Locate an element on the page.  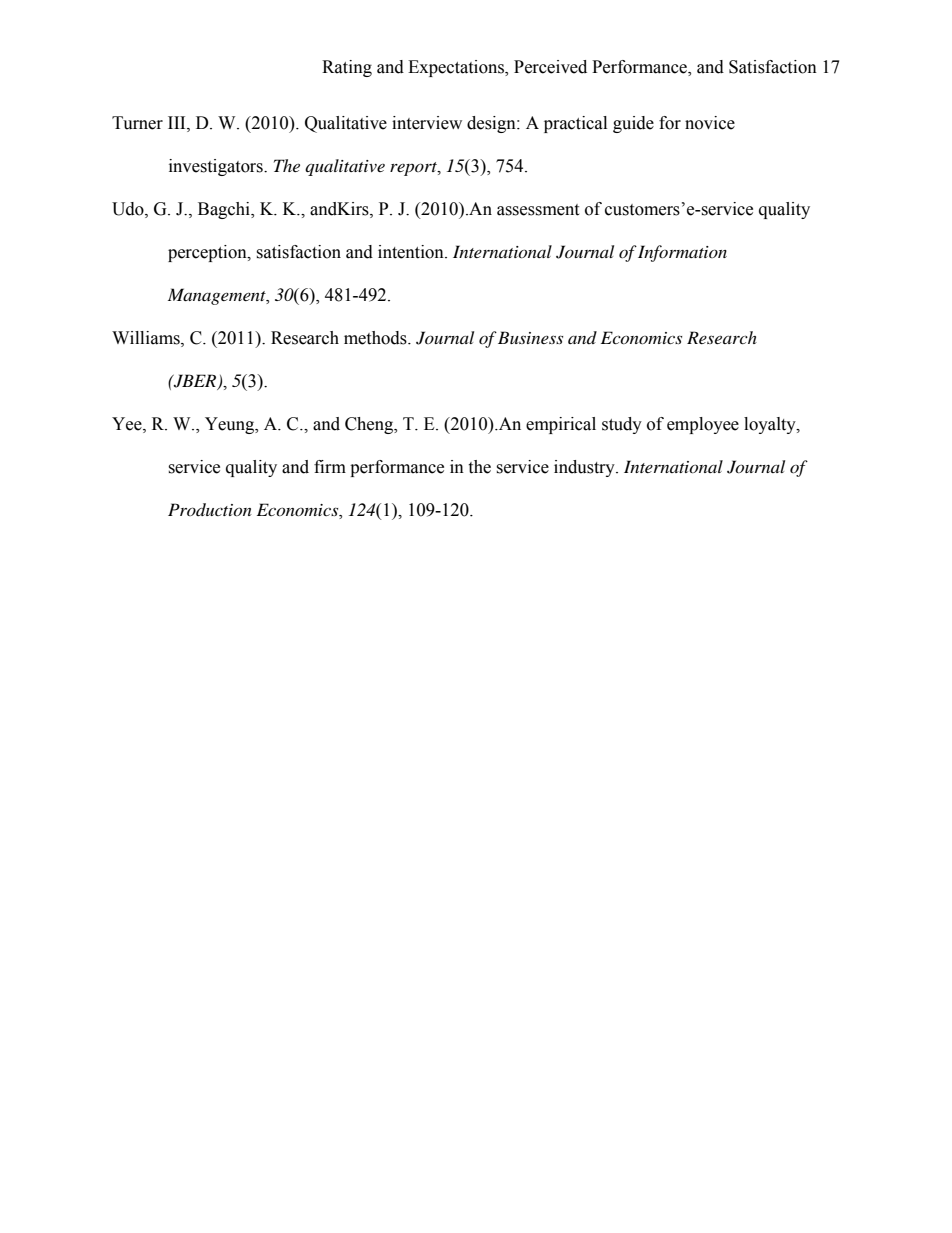
Production is located at coordinates (210, 509).
